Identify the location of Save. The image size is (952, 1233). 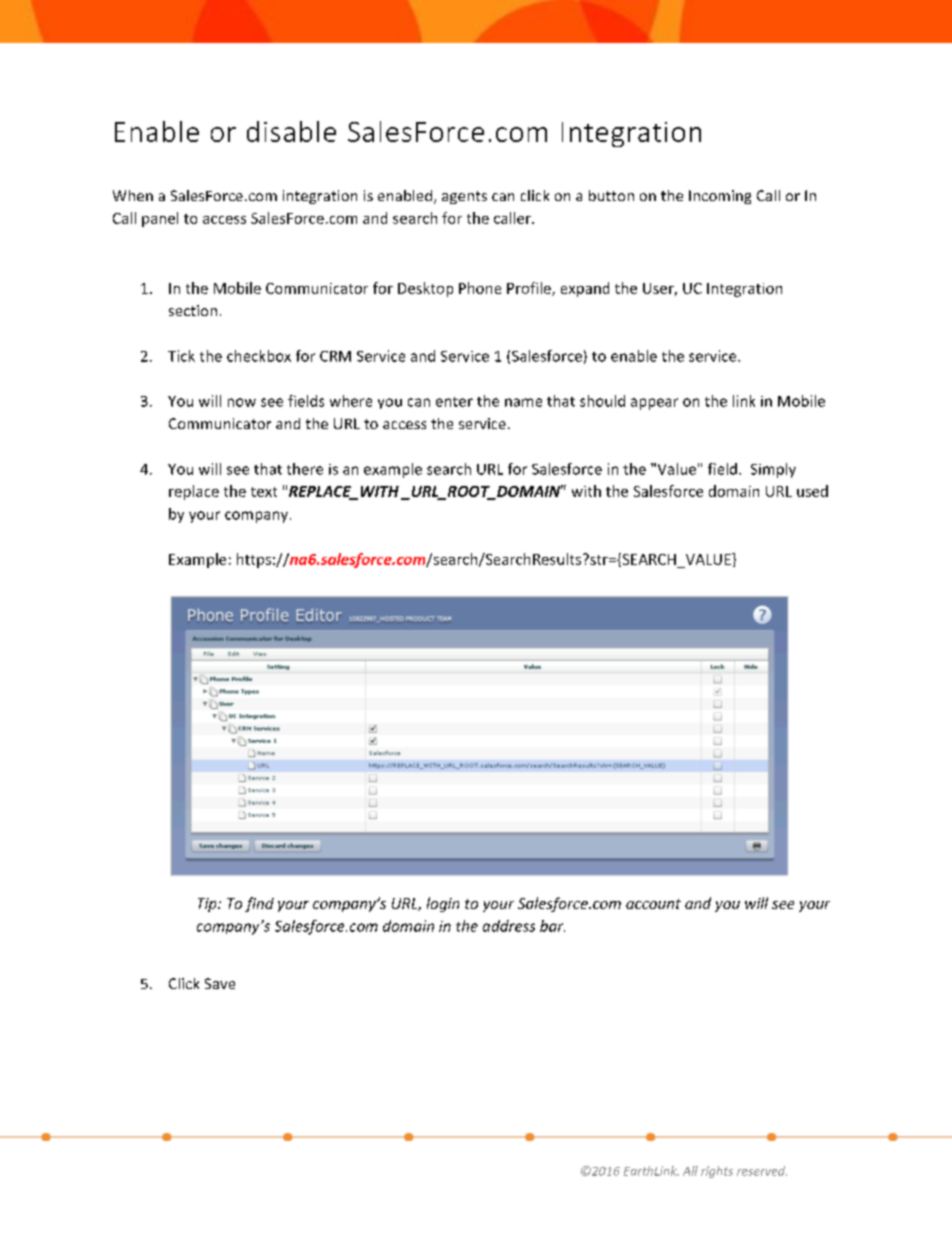
(220, 983).
